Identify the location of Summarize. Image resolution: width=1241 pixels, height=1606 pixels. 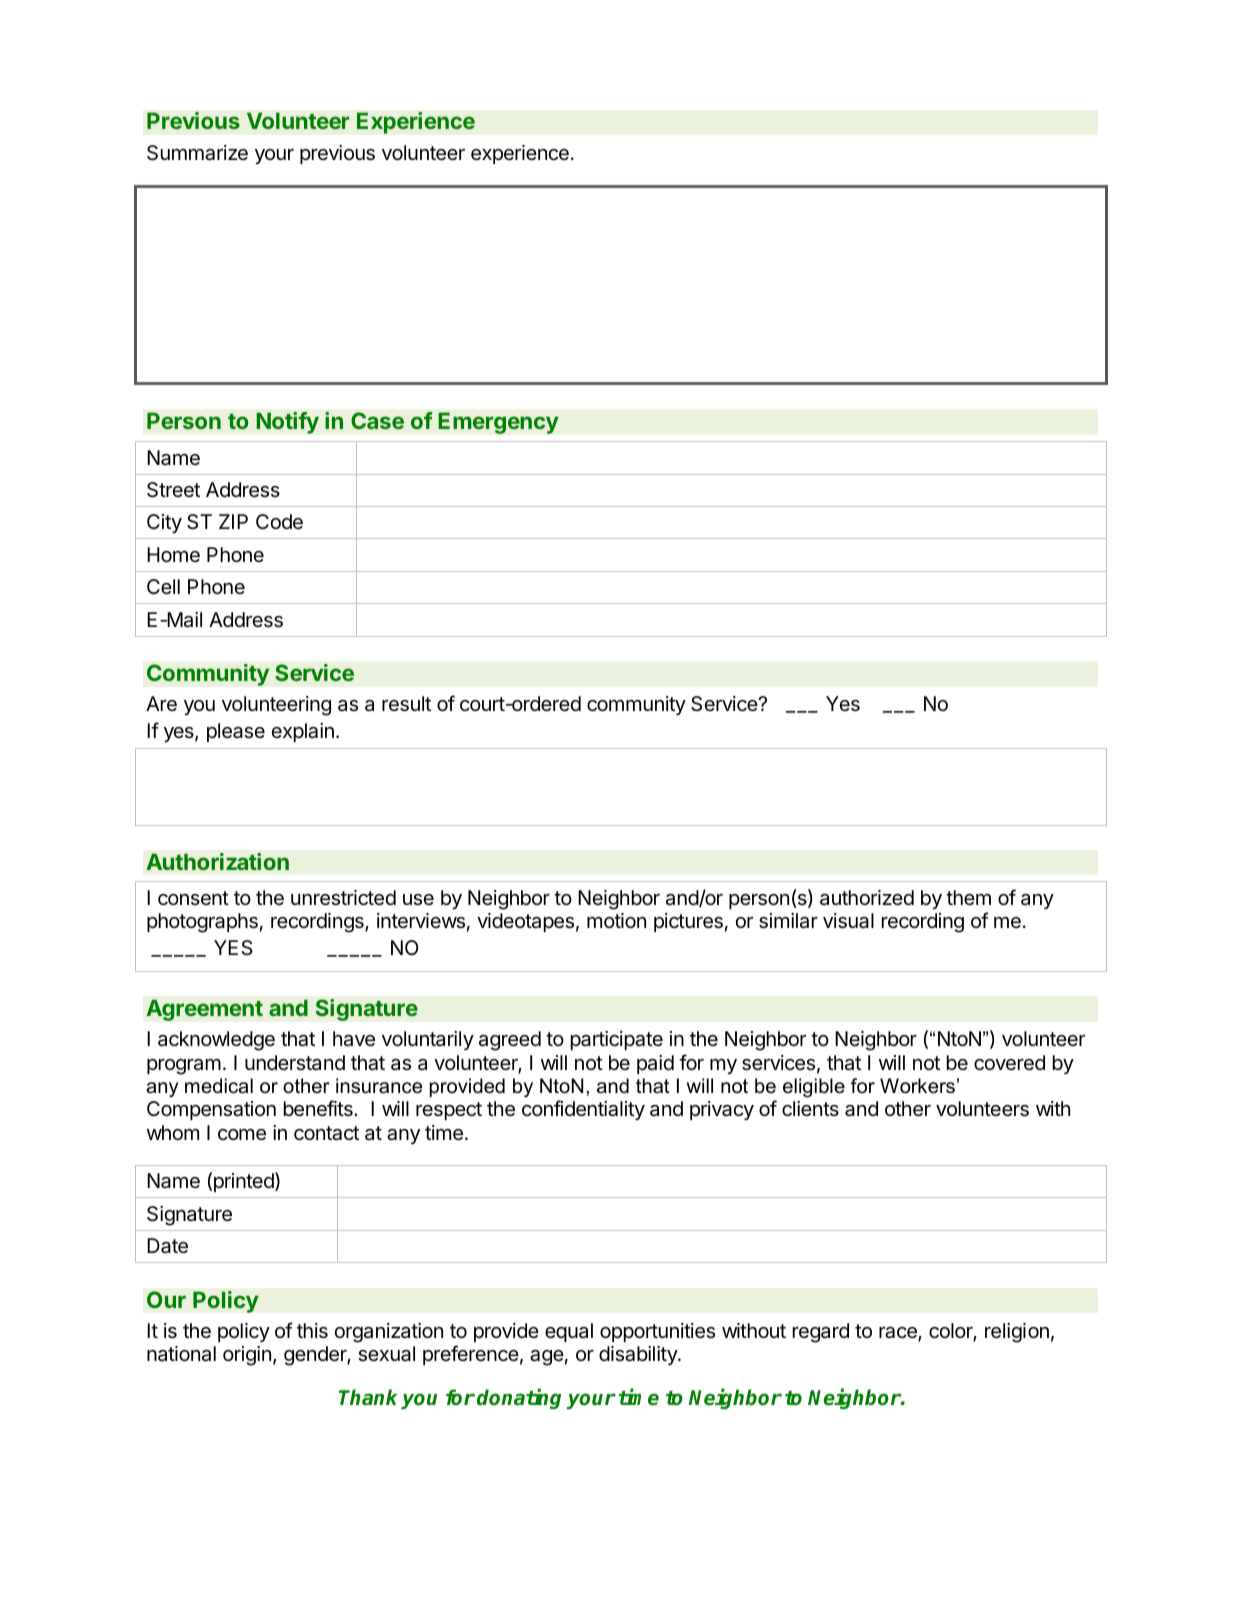
(197, 153).
